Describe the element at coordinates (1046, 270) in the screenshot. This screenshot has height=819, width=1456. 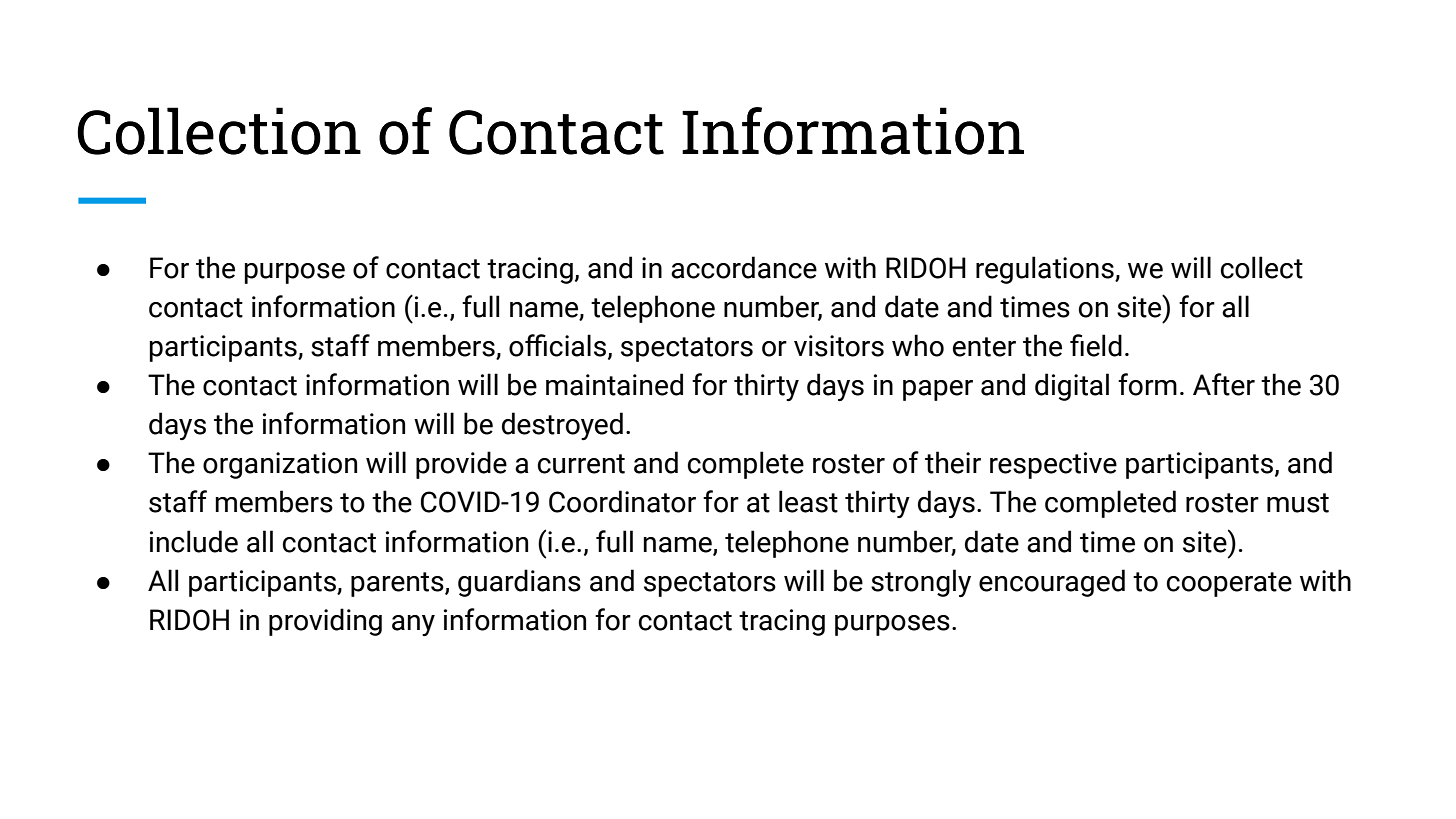
I see `regulations` at that location.
